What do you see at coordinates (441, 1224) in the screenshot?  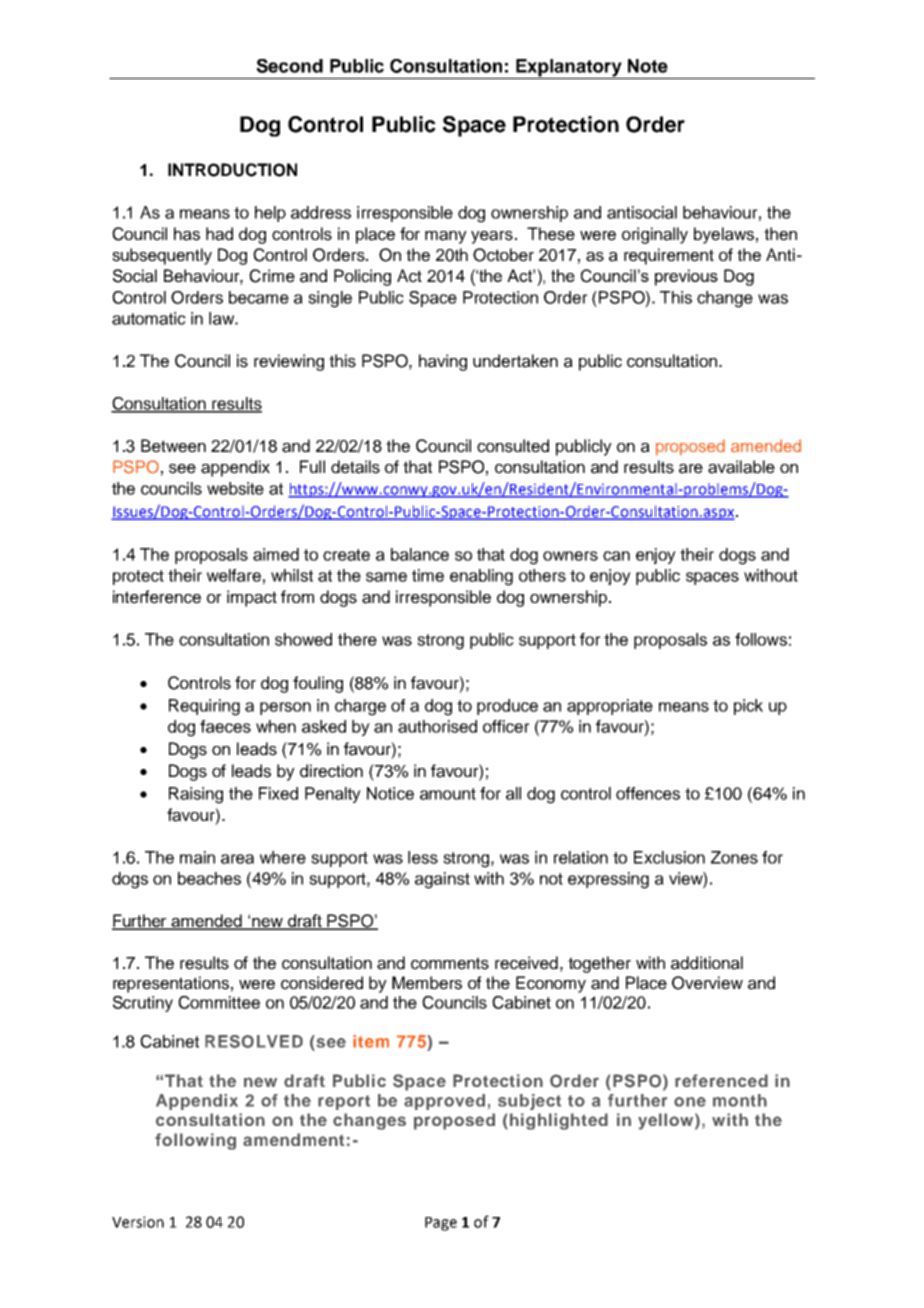 I see `Page` at bounding box center [441, 1224].
